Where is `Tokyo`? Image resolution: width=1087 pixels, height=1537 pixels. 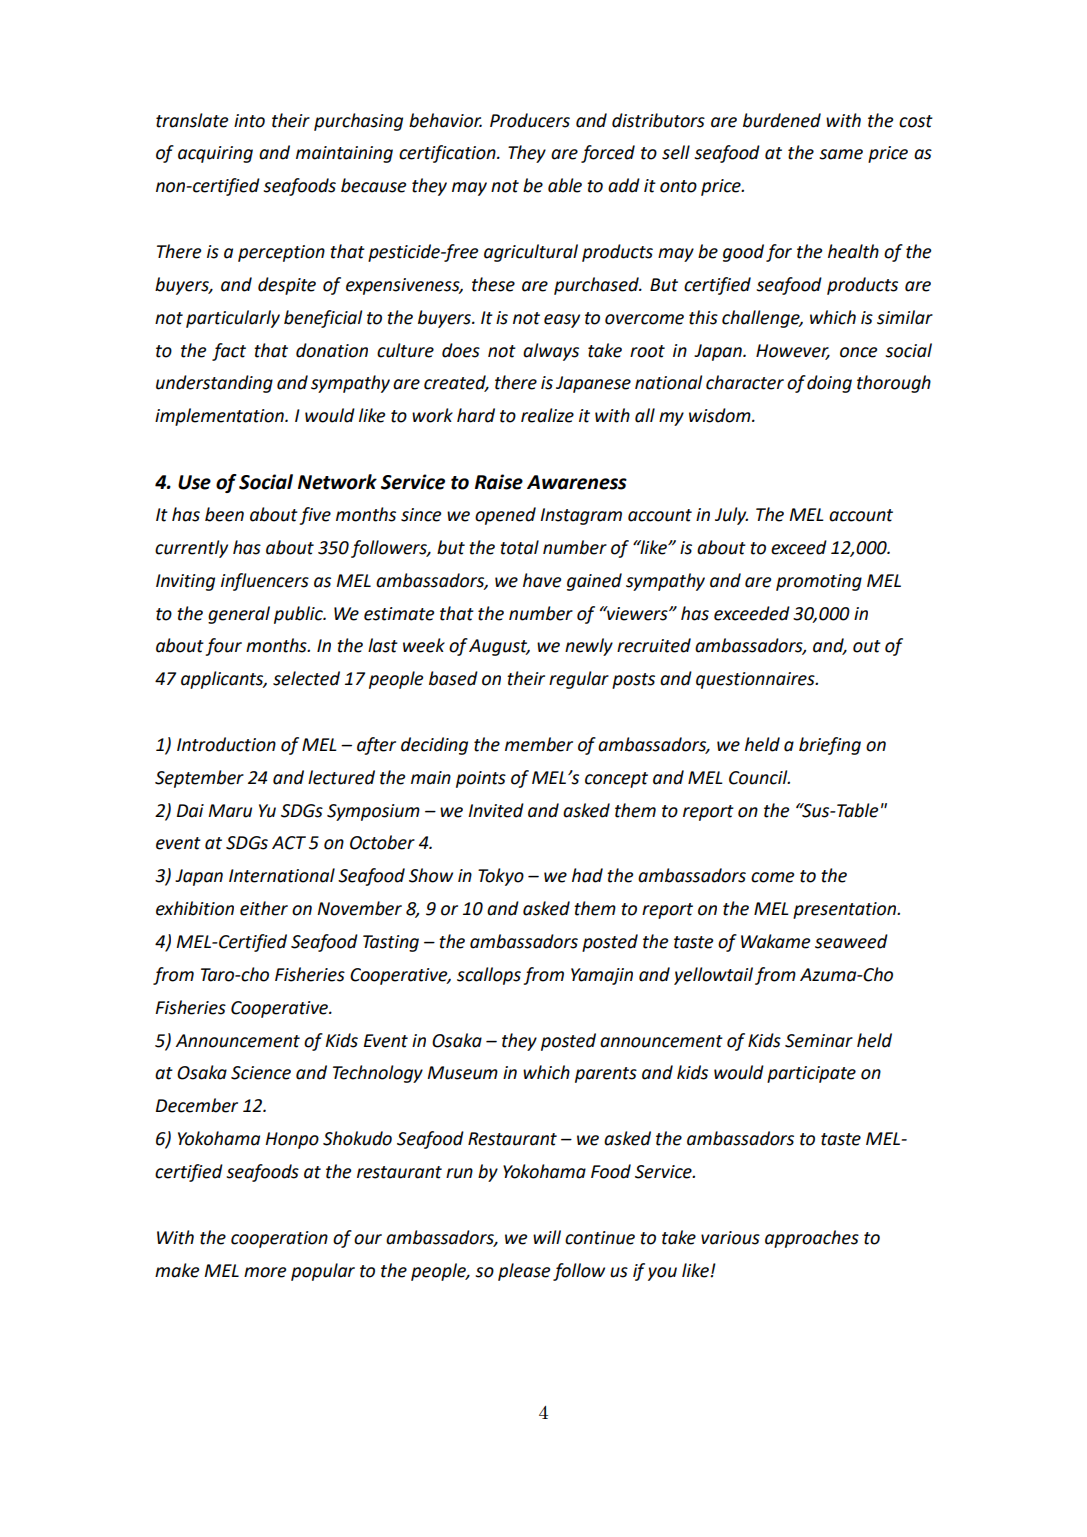
Tokyo is located at coordinates (501, 877).
